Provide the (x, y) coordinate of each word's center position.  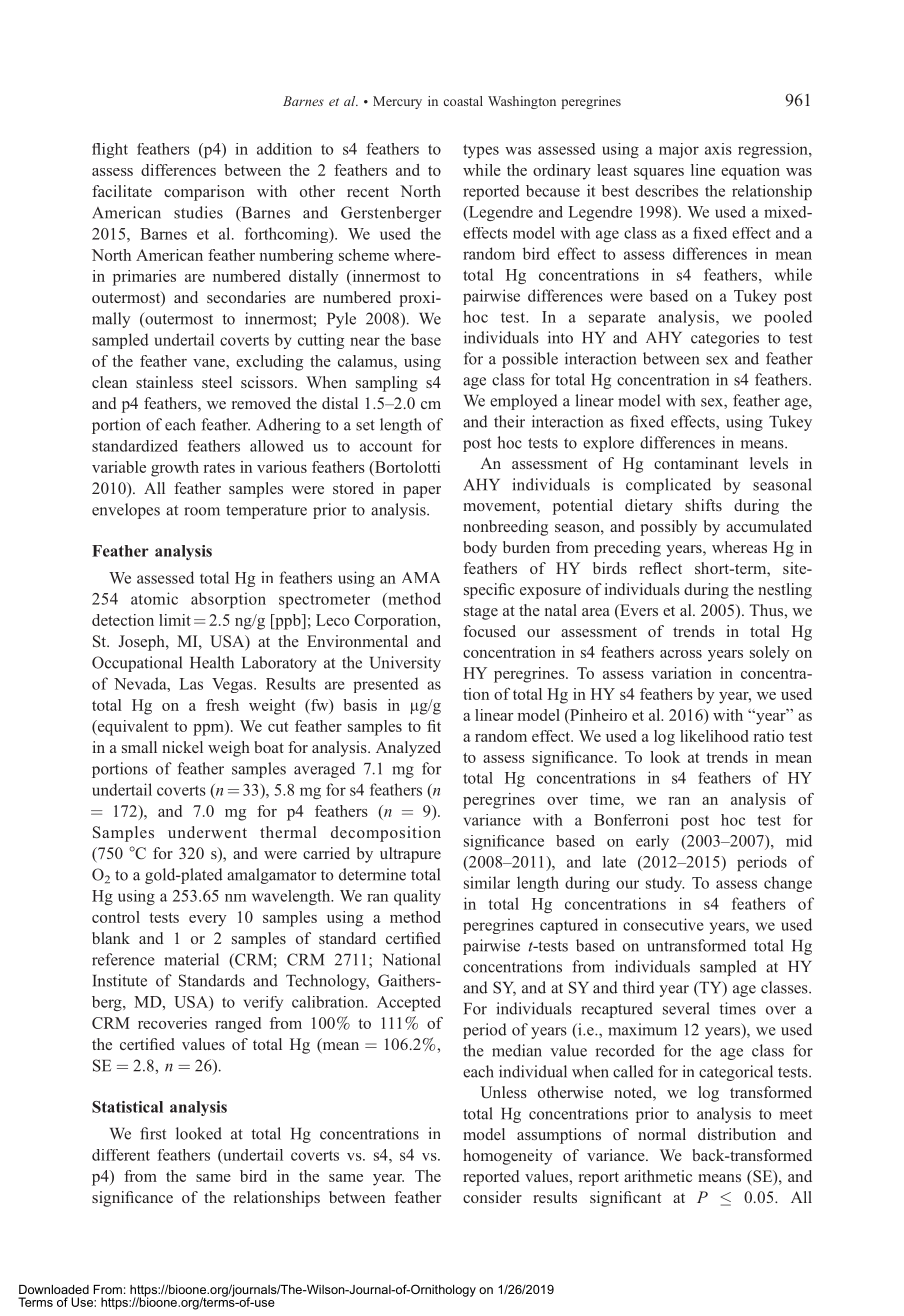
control (116, 917)
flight (110, 150)
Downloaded (54, 1289)
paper (422, 492)
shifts (703, 505)
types (481, 151)
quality (417, 897)
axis (718, 149)
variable (119, 467)
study (665, 884)
